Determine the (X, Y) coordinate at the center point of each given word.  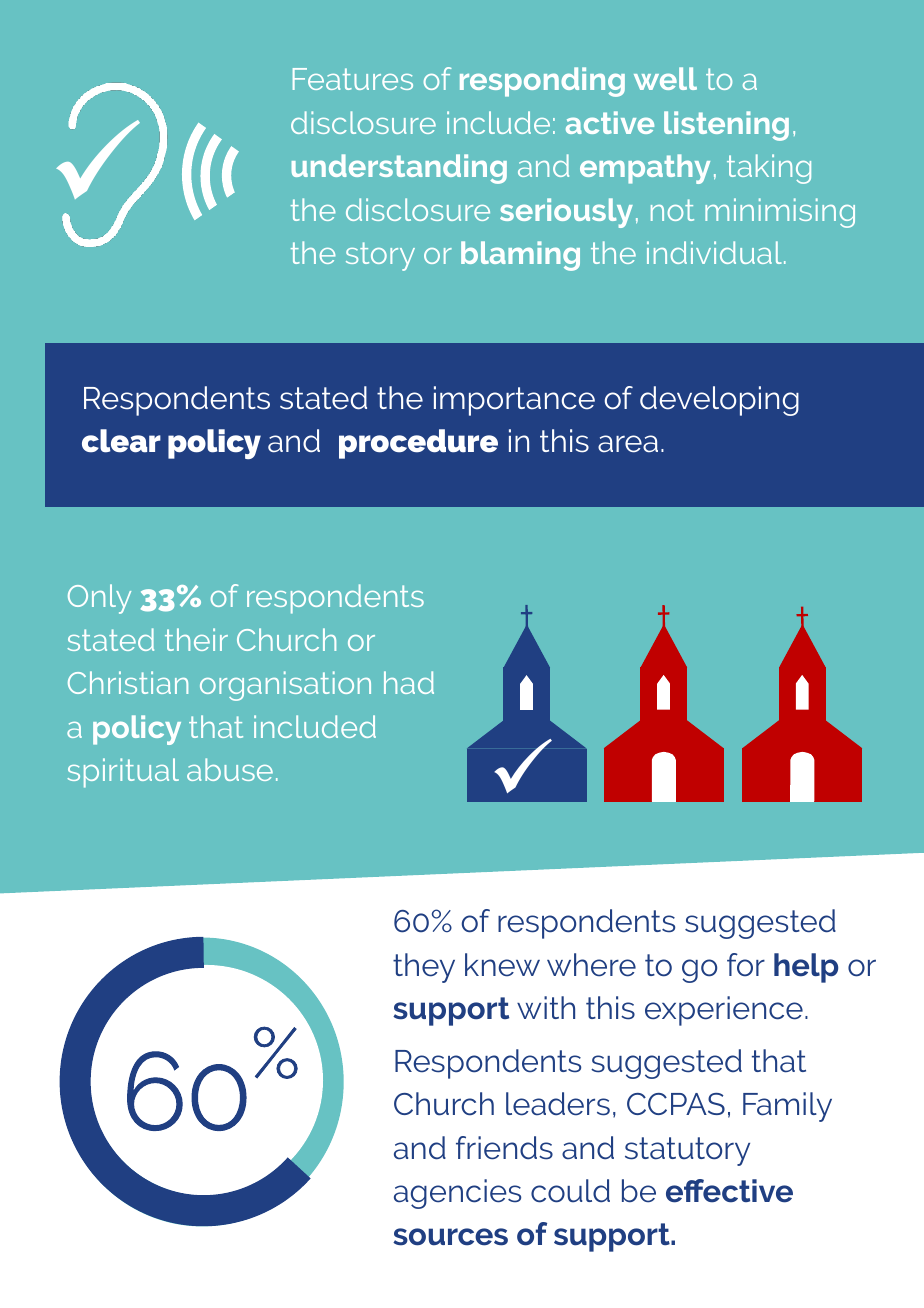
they (424, 968)
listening (726, 126)
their (196, 639)
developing (719, 401)
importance (514, 401)
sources (450, 1237)
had (409, 682)
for (746, 964)
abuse (230, 769)
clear (121, 441)
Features (353, 79)
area (628, 444)
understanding (399, 169)
